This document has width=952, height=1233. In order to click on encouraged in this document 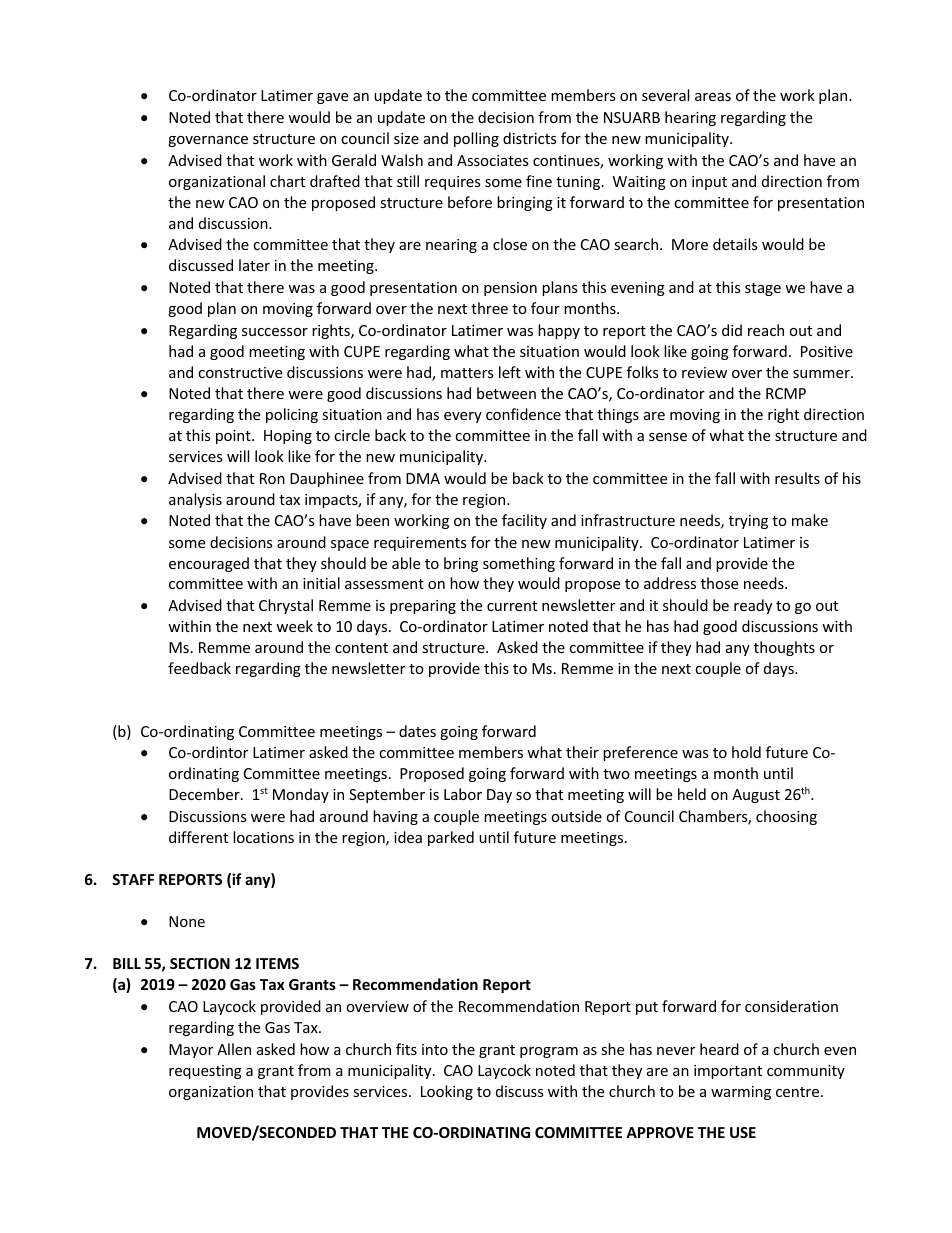, I will do `click(209, 564)`.
